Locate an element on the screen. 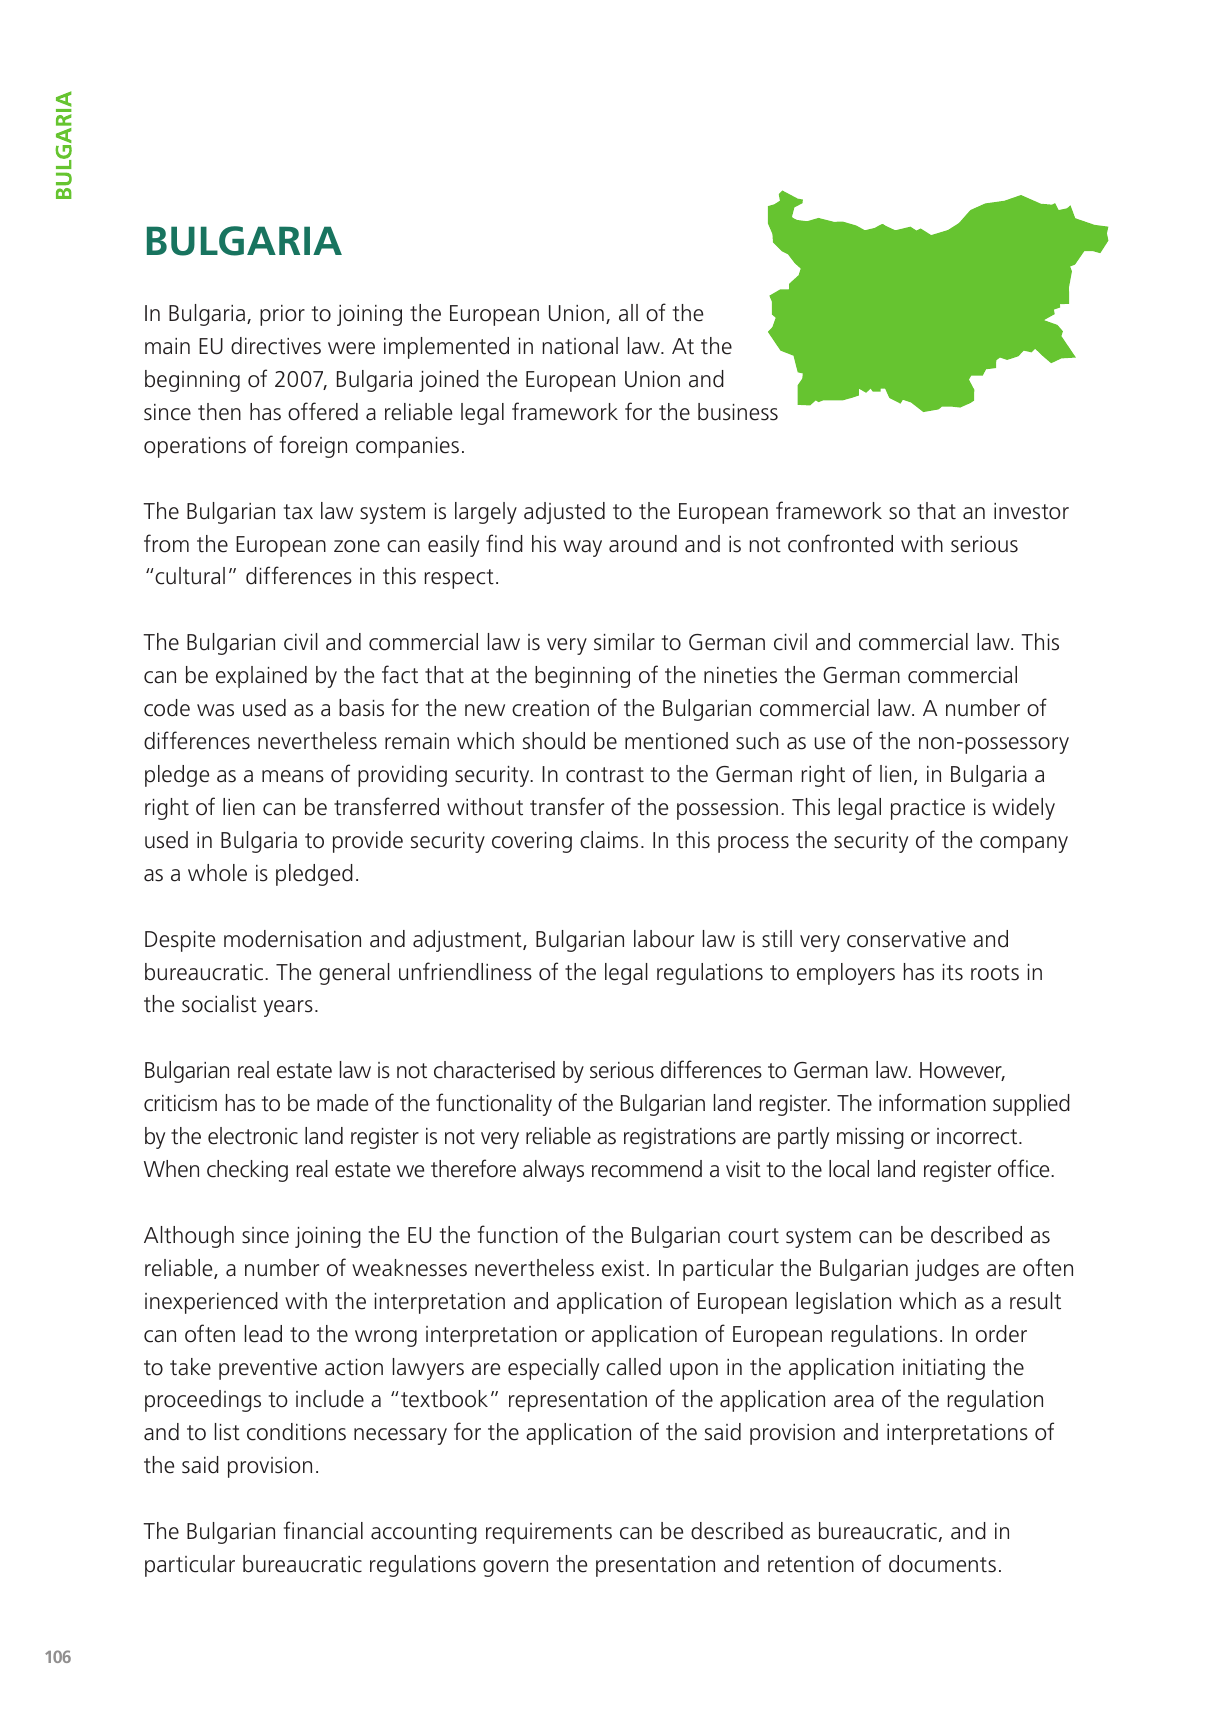  national is located at coordinates (580, 346).
